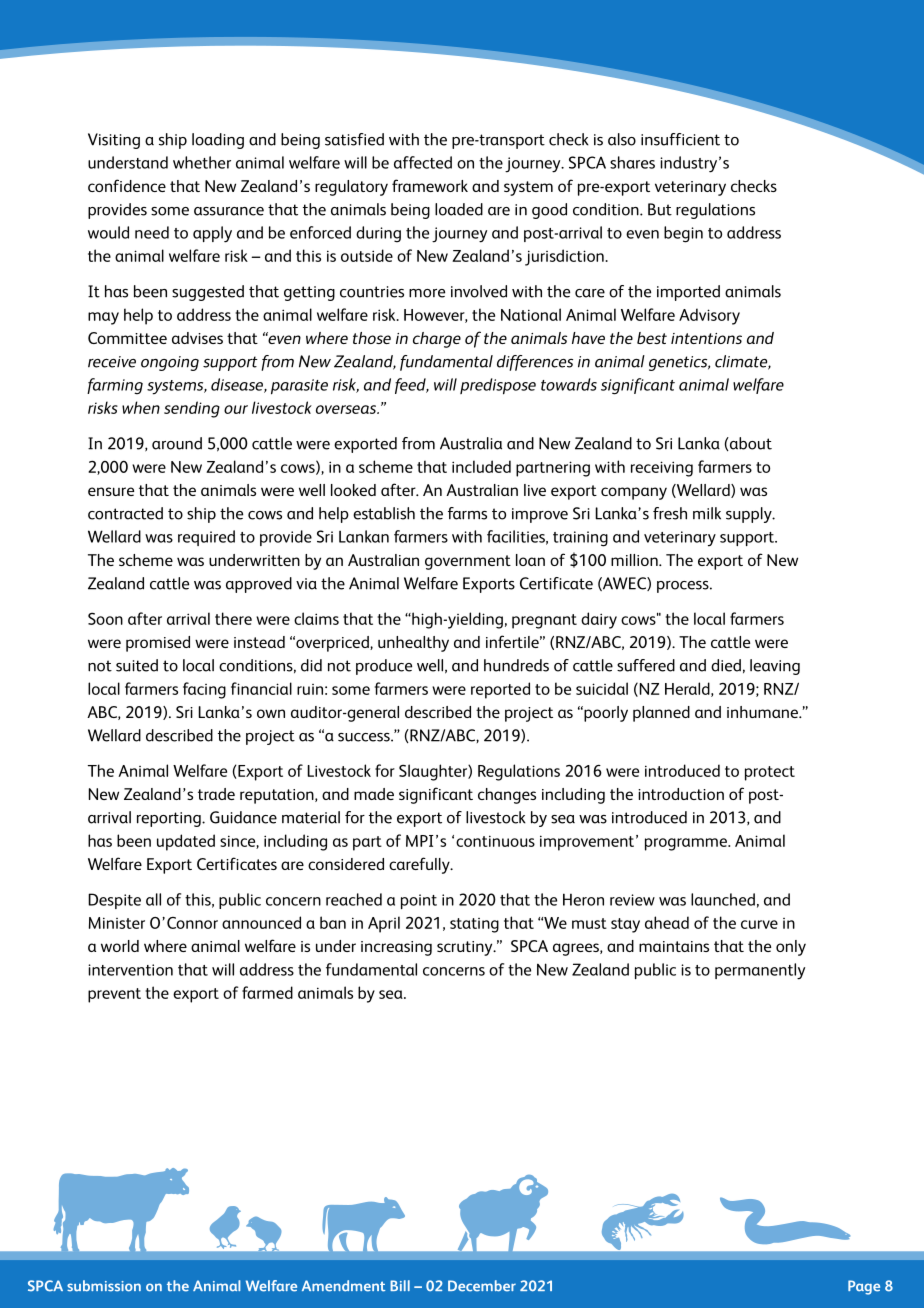  What do you see at coordinates (680, 139) in the page?
I see `insufficient` at bounding box center [680, 139].
